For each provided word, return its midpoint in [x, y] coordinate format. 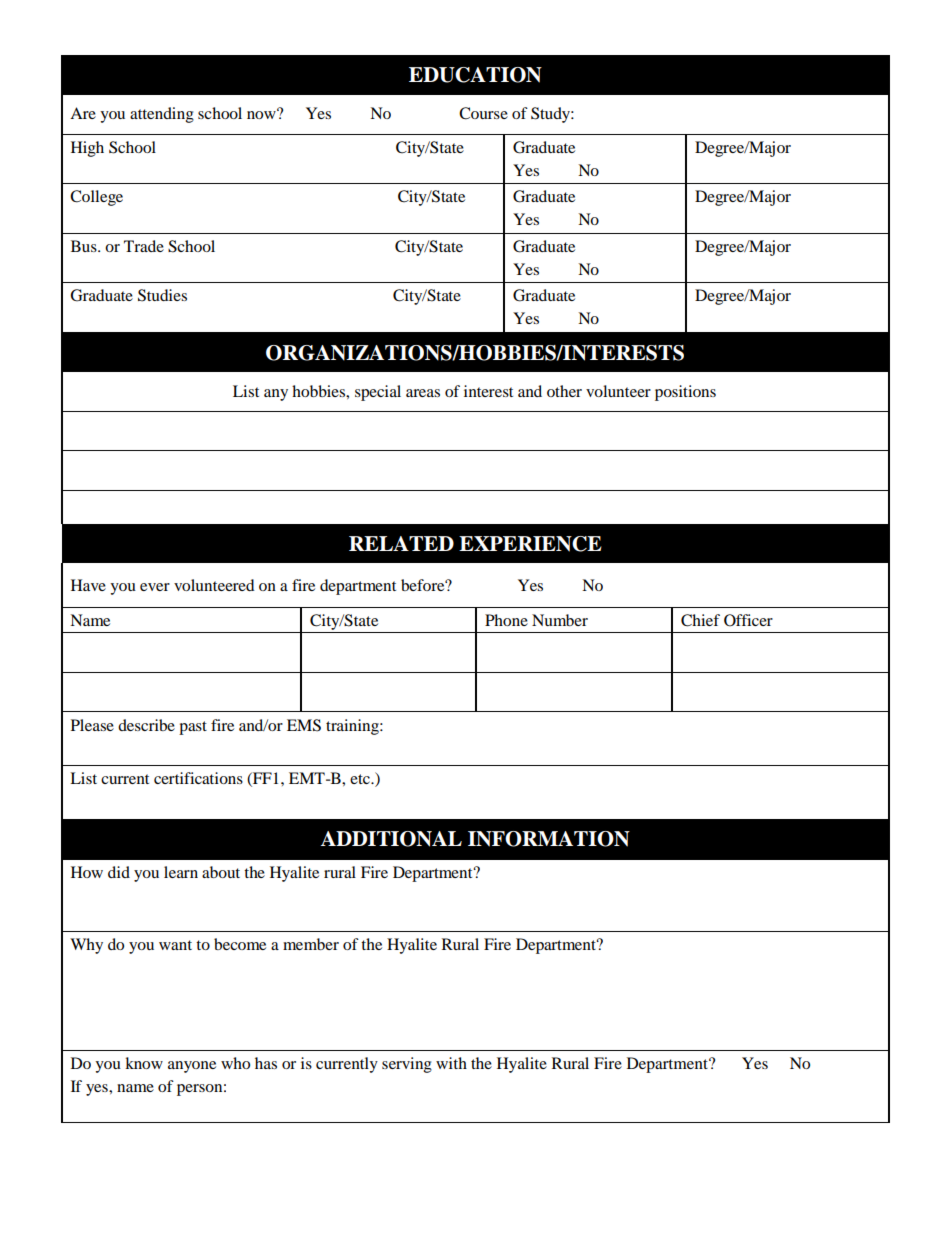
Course [483, 113]
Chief [700, 620]
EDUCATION [475, 75]
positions [685, 393]
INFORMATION [549, 839]
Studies [162, 295]
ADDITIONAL [391, 839]
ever [155, 587]
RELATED [401, 543]
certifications [198, 778]
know [144, 1063]
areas [423, 393]
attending [162, 115]
